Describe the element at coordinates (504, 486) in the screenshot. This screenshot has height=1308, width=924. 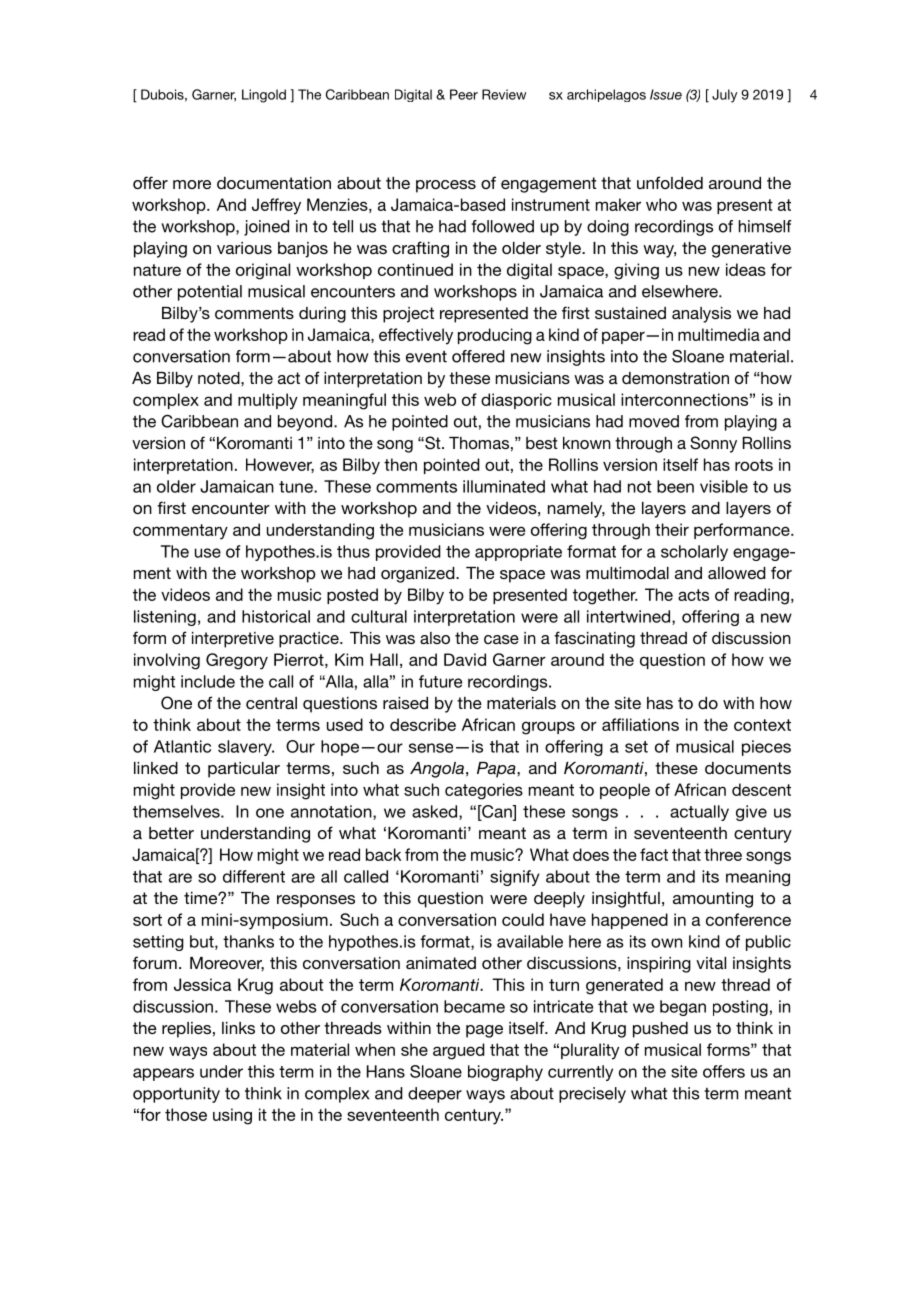
I see `illuminated` at that location.
